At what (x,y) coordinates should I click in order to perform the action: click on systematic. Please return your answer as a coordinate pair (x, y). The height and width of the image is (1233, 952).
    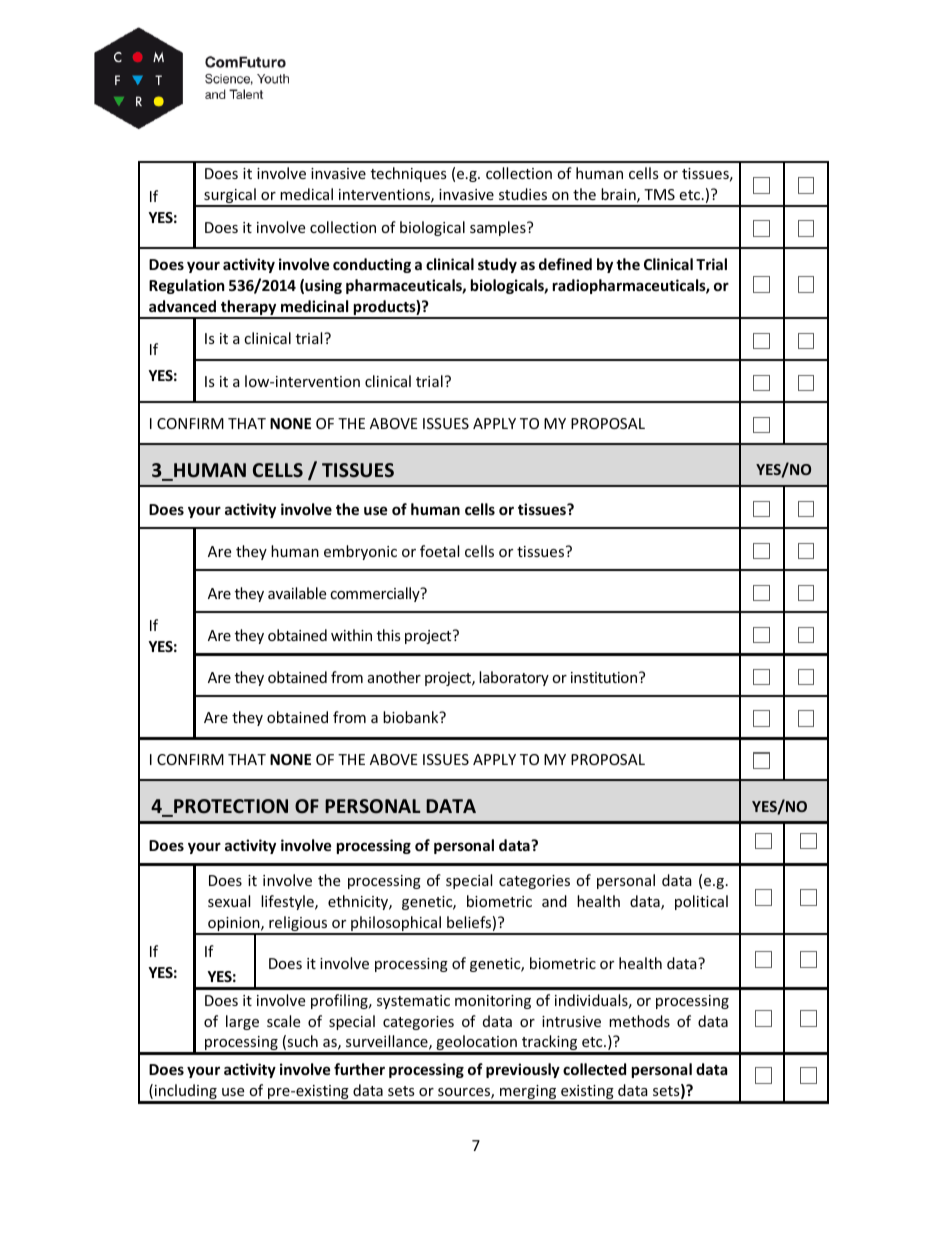
    Looking at the image, I should click on (413, 1002).
